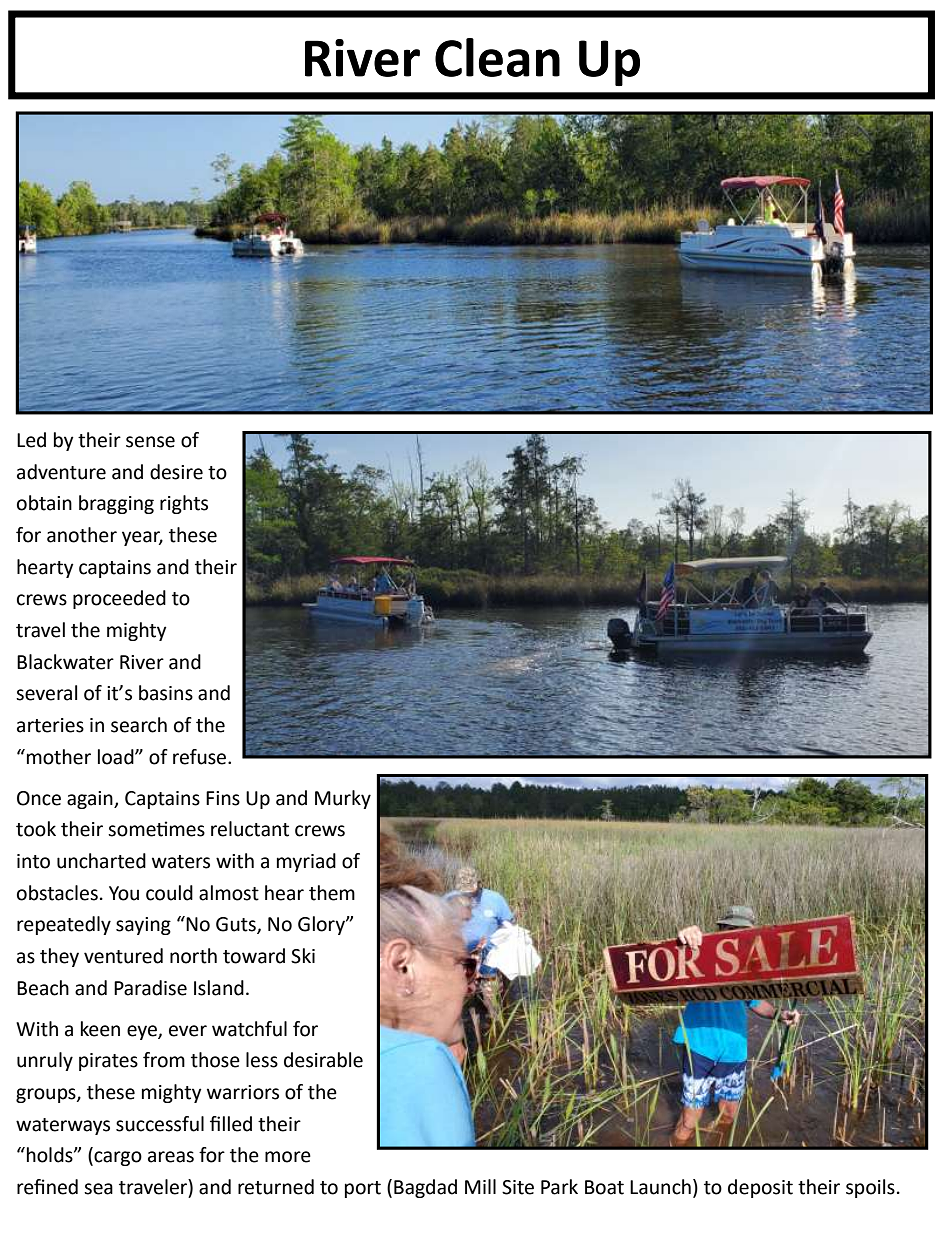 Image resolution: width=952 pixels, height=1233 pixels. Describe the element at coordinates (184, 504) in the screenshot. I see `rights` at that location.
